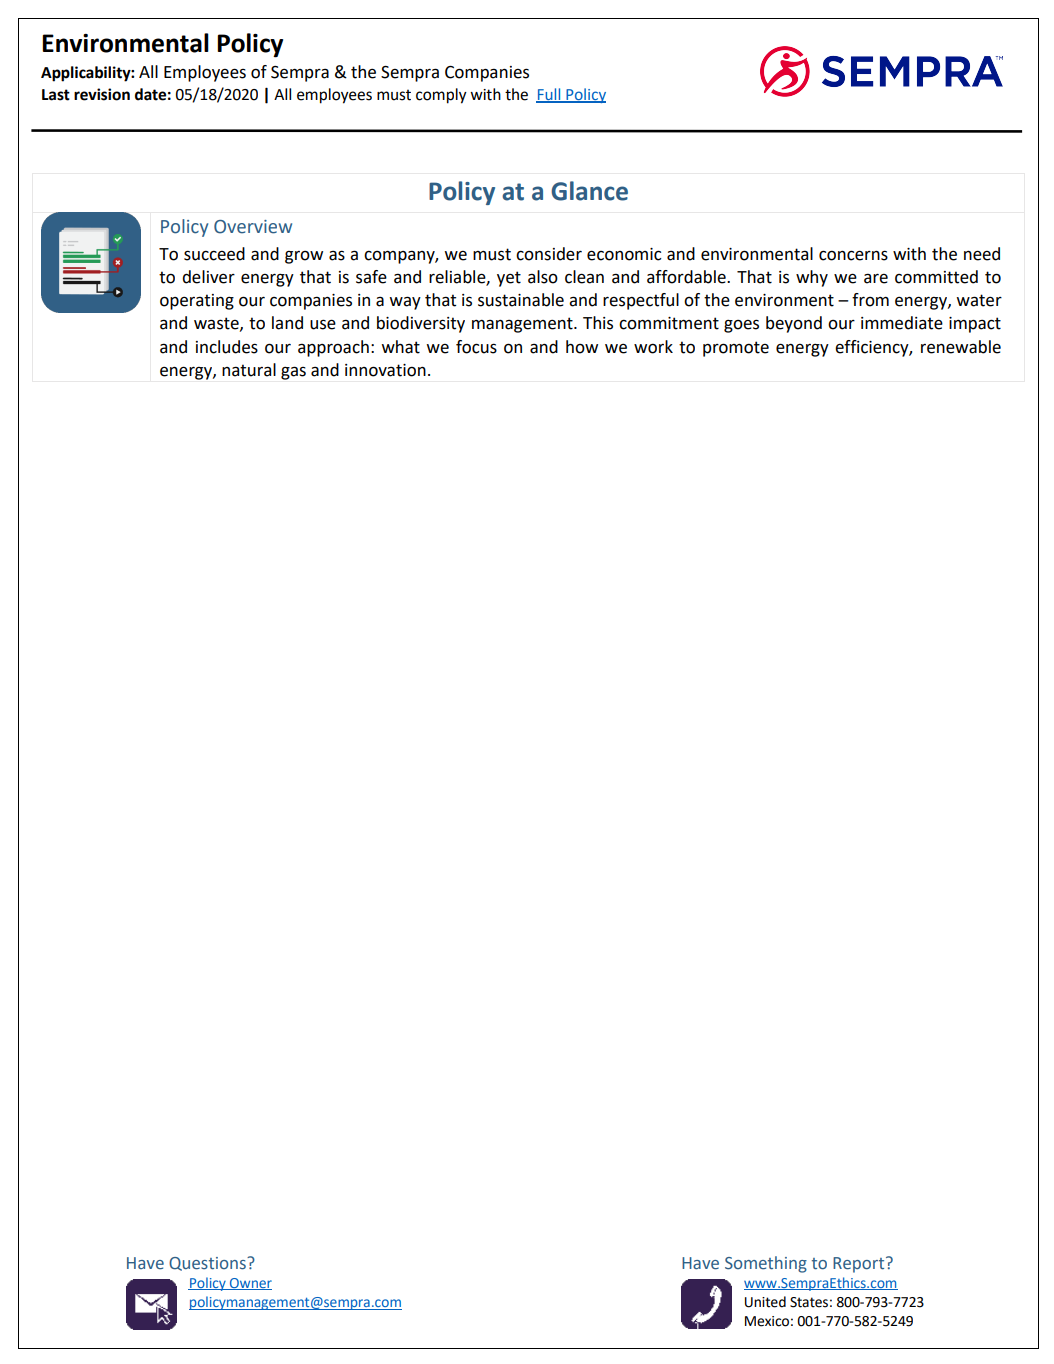 The image size is (1054, 1364). Describe the element at coordinates (853, 255) in the screenshot. I see `concerns` at that location.
